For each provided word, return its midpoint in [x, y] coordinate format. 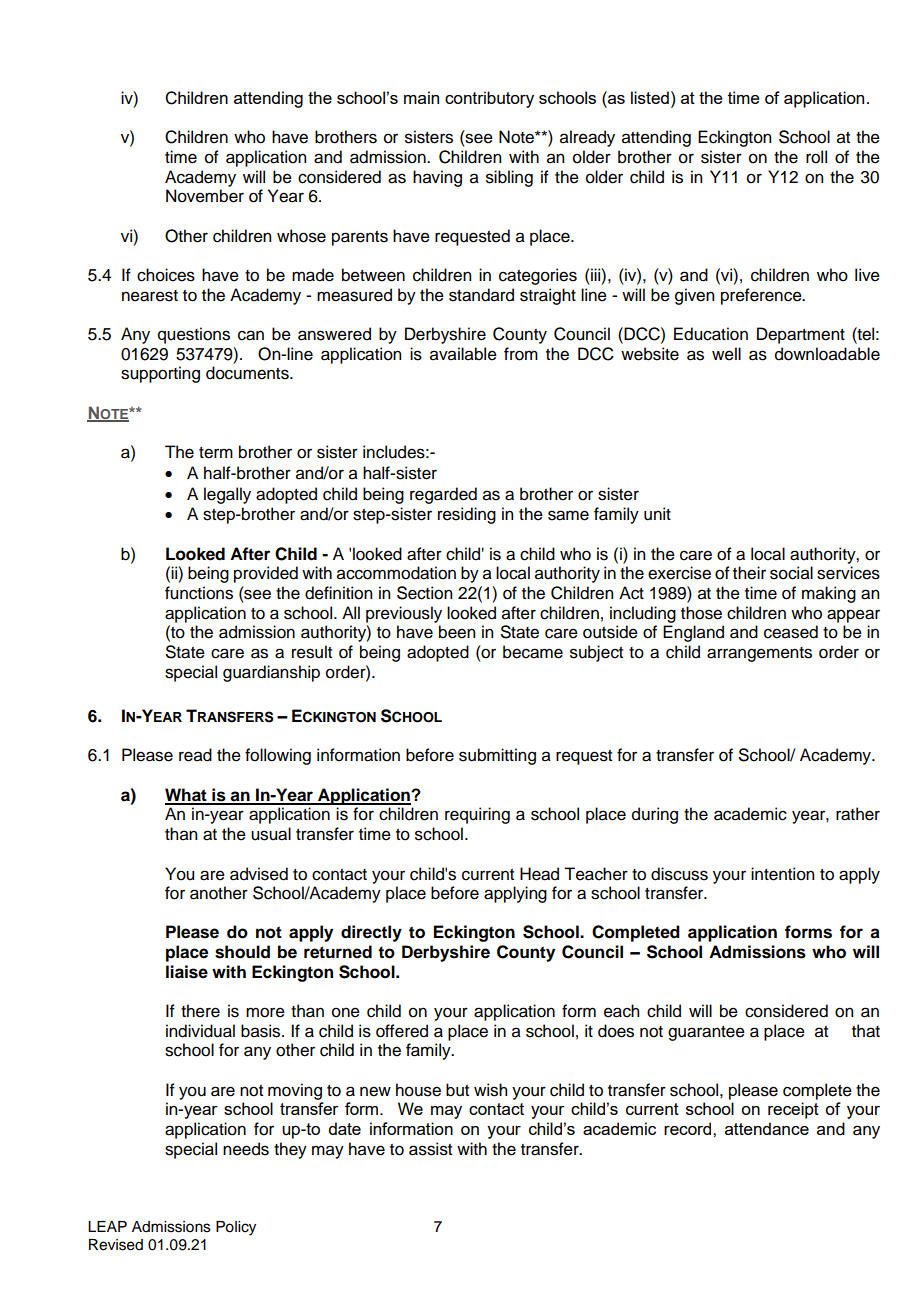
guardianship [271, 673]
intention [782, 874]
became [533, 652]
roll [816, 157]
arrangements [759, 654]
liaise [187, 972]
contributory [489, 99]
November [205, 196]
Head [539, 874]
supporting [160, 374]
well [726, 354]
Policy [236, 1228]
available [463, 354]
